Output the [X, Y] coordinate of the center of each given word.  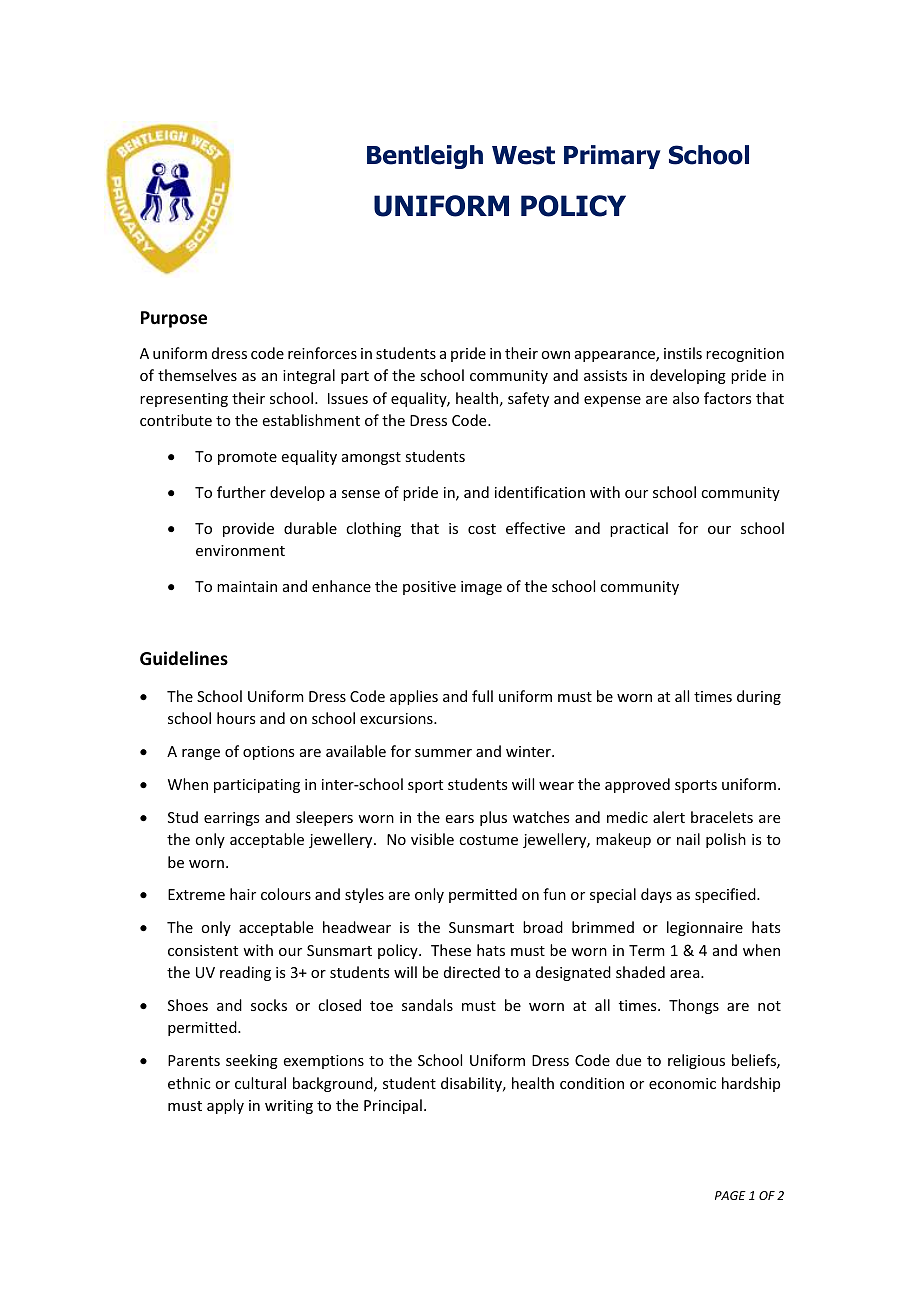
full [482, 696]
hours [236, 718]
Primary [612, 157]
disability [473, 1084]
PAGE [730, 1195]
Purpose [174, 319]
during [759, 697]
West [523, 155]
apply [225, 1106]
